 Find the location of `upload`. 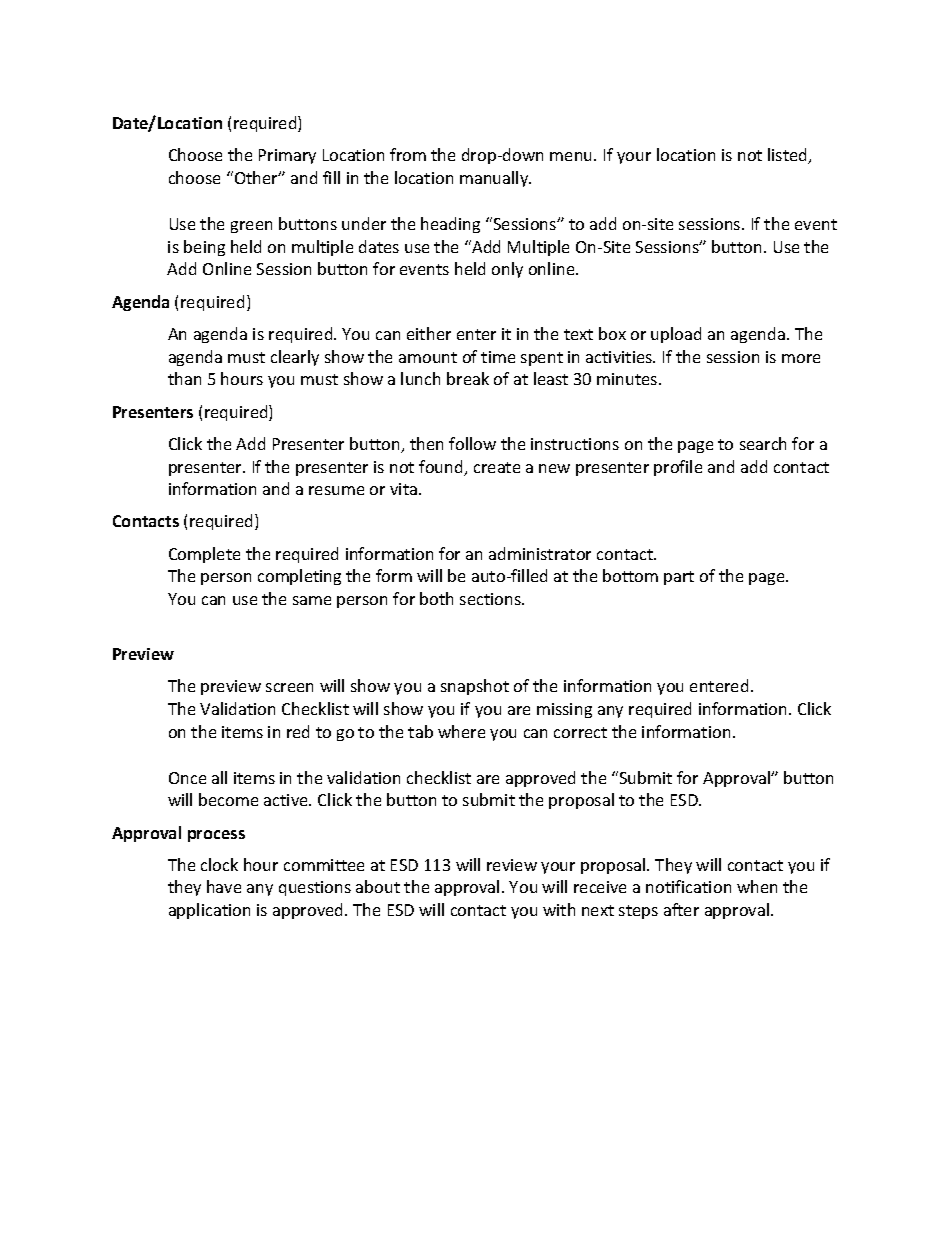

upload is located at coordinates (676, 335).
